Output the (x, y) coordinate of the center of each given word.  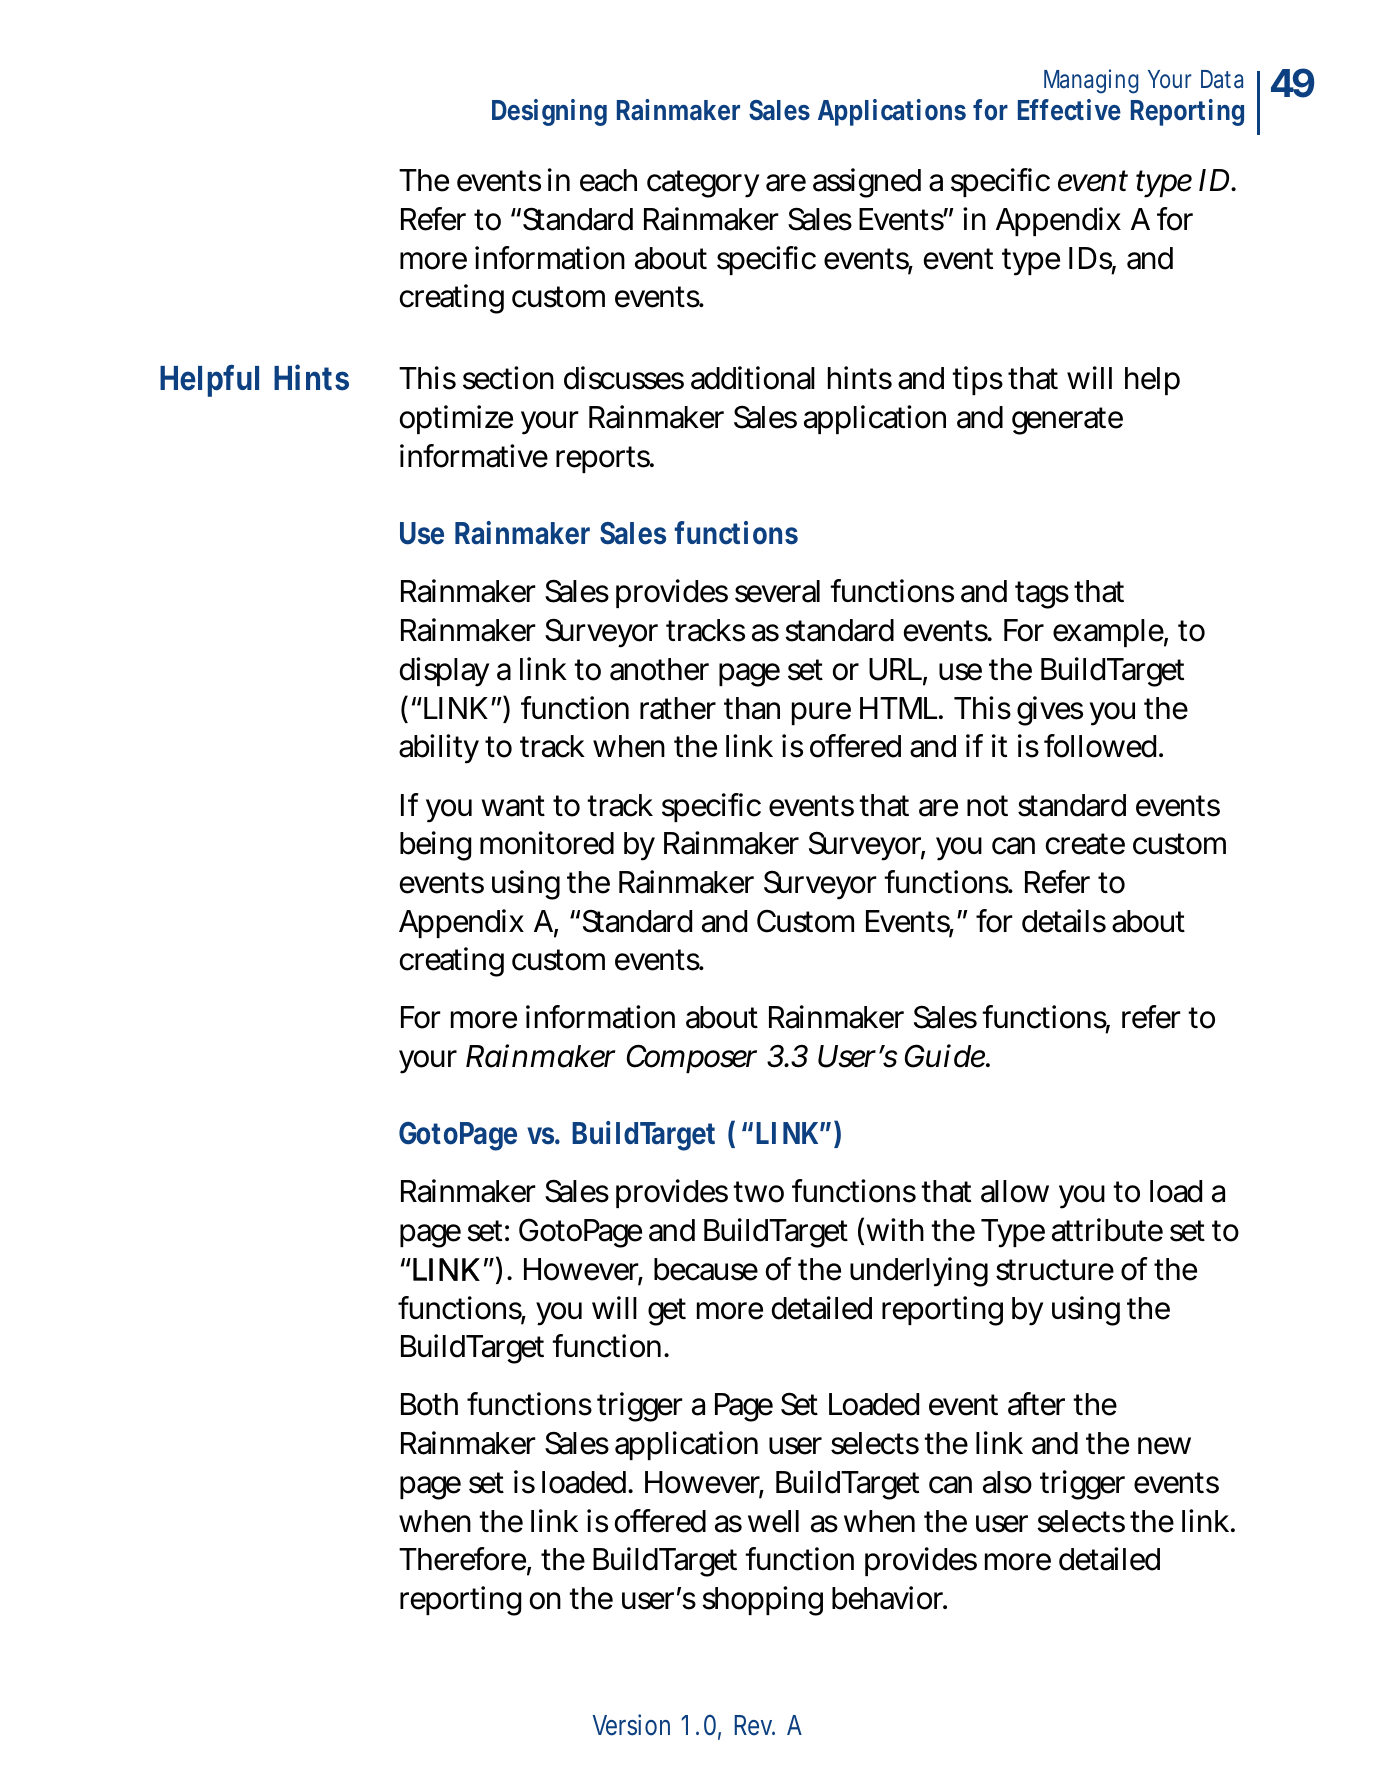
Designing (549, 112)
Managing (1091, 81)
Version (631, 1725)
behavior (889, 1598)
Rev (755, 1725)
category (703, 184)
